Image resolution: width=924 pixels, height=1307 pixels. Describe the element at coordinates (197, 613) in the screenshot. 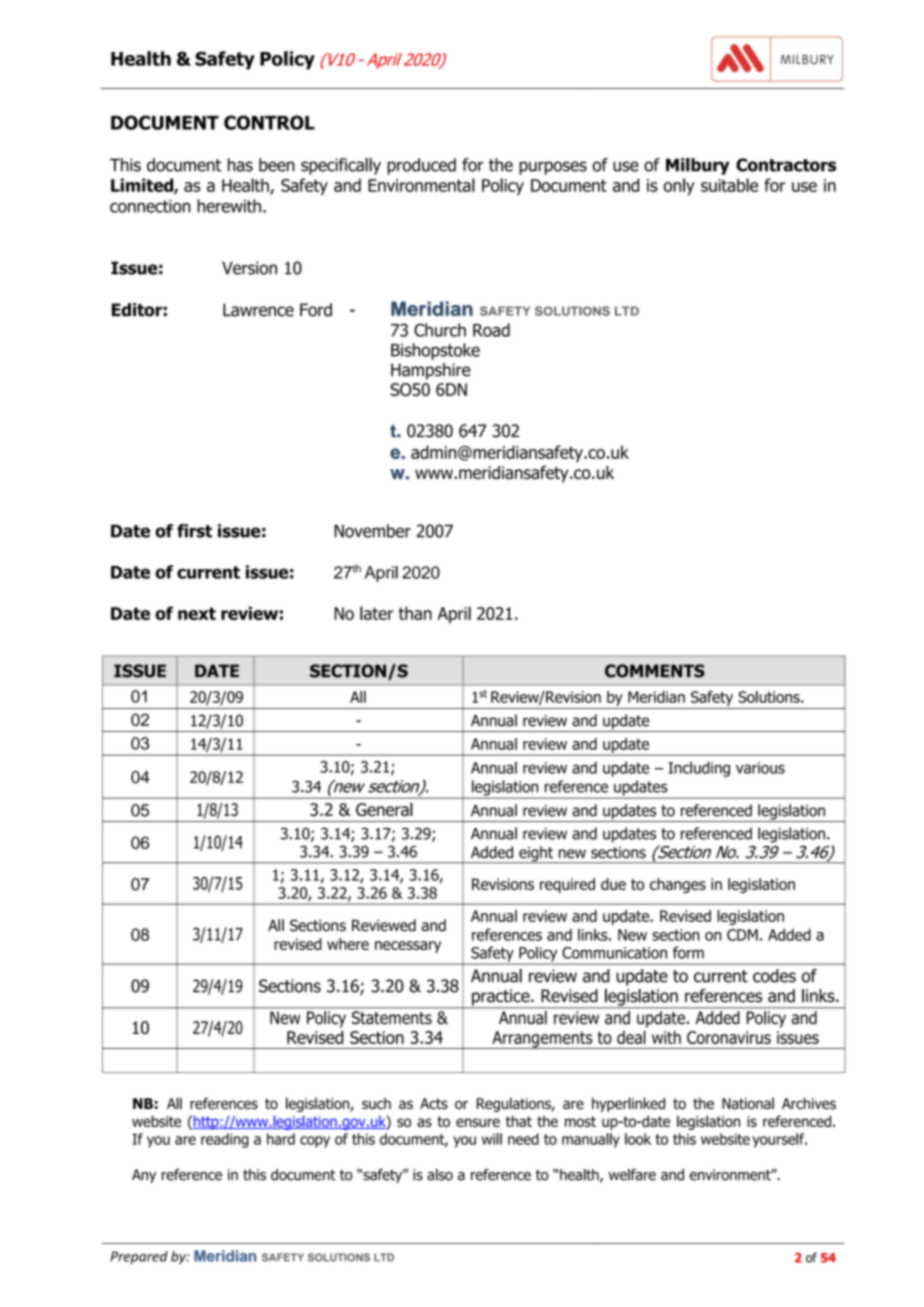

I see `next` at that location.
